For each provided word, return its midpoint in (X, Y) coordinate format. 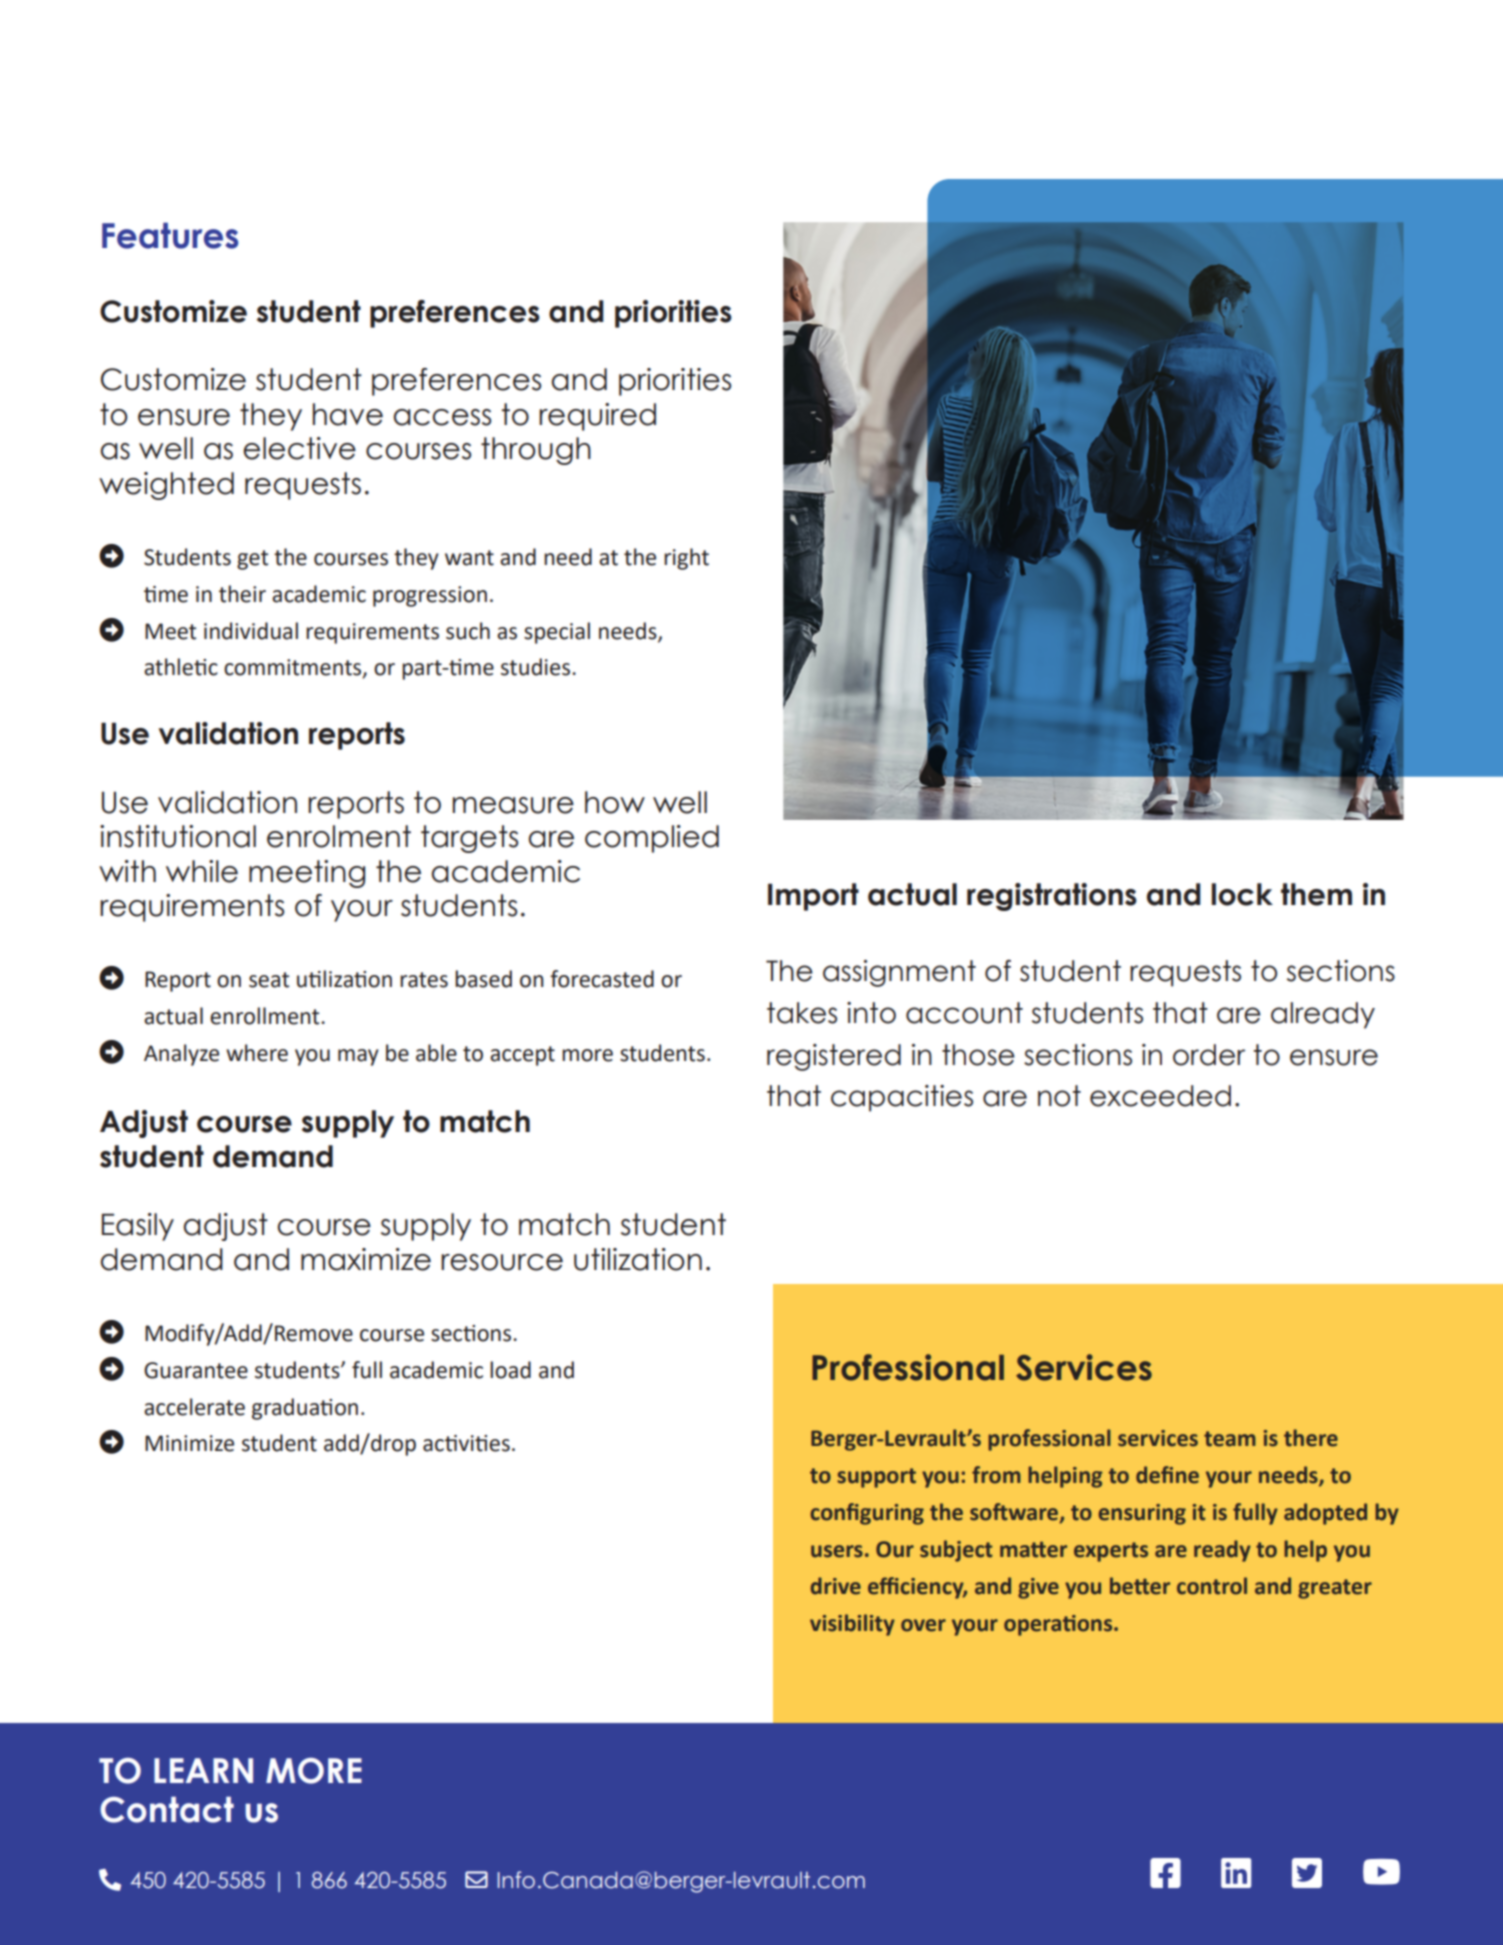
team (1230, 1439)
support (876, 1478)
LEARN (203, 1770)
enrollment (266, 1016)
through (536, 451)
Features (170, 235)
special (557, 633)
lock (1242, 894)
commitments (294, 668)
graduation (305, 1409)
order (1209, 1055)
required (597, 417)
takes (802, 1013)
